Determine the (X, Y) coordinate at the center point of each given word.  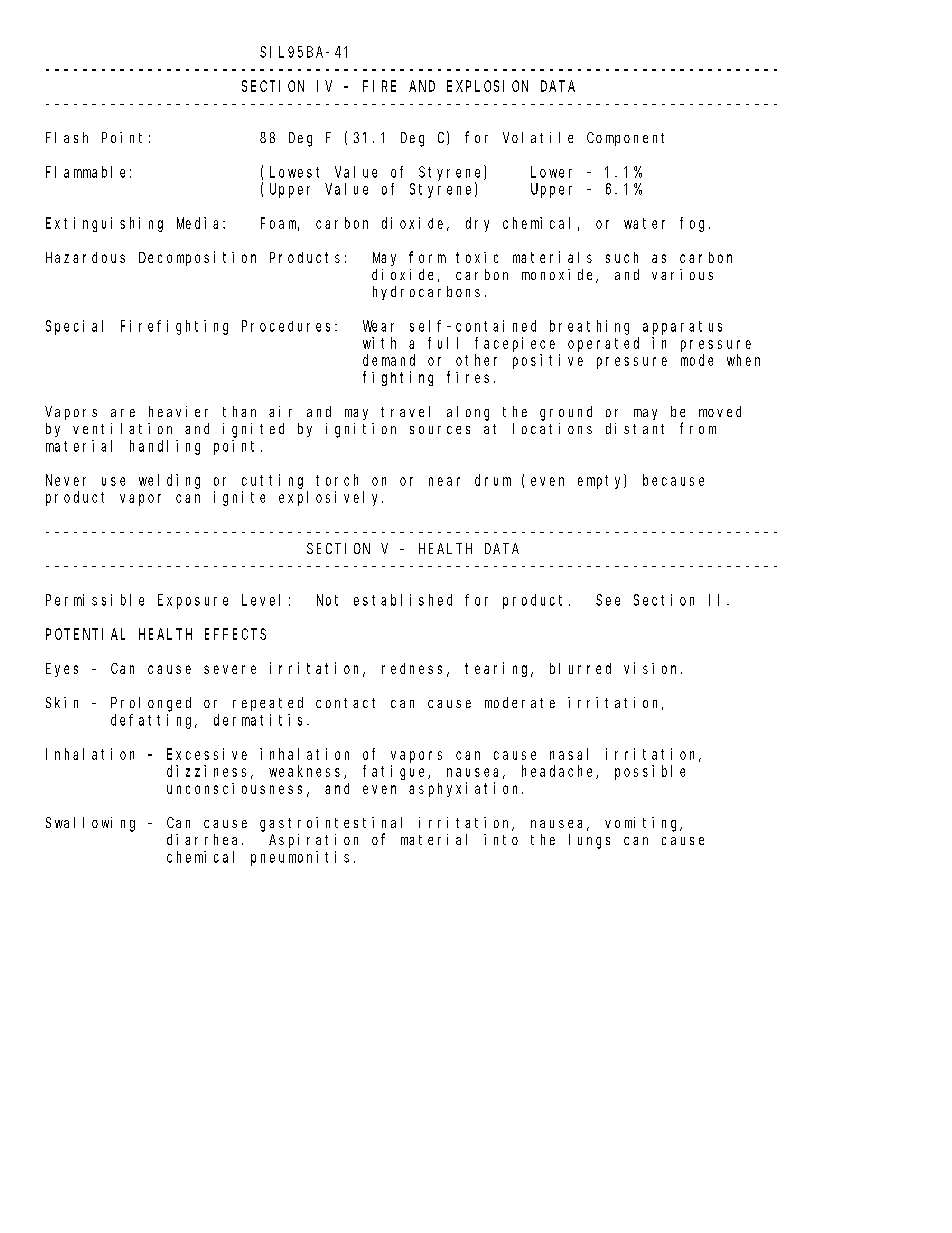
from (698, 428)
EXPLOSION (487, 86)
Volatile (538, 137)
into (501, 839)
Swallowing (90, 824)
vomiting (643, 824)
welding (169, 481)
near (444, 481)
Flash (67, 137)
